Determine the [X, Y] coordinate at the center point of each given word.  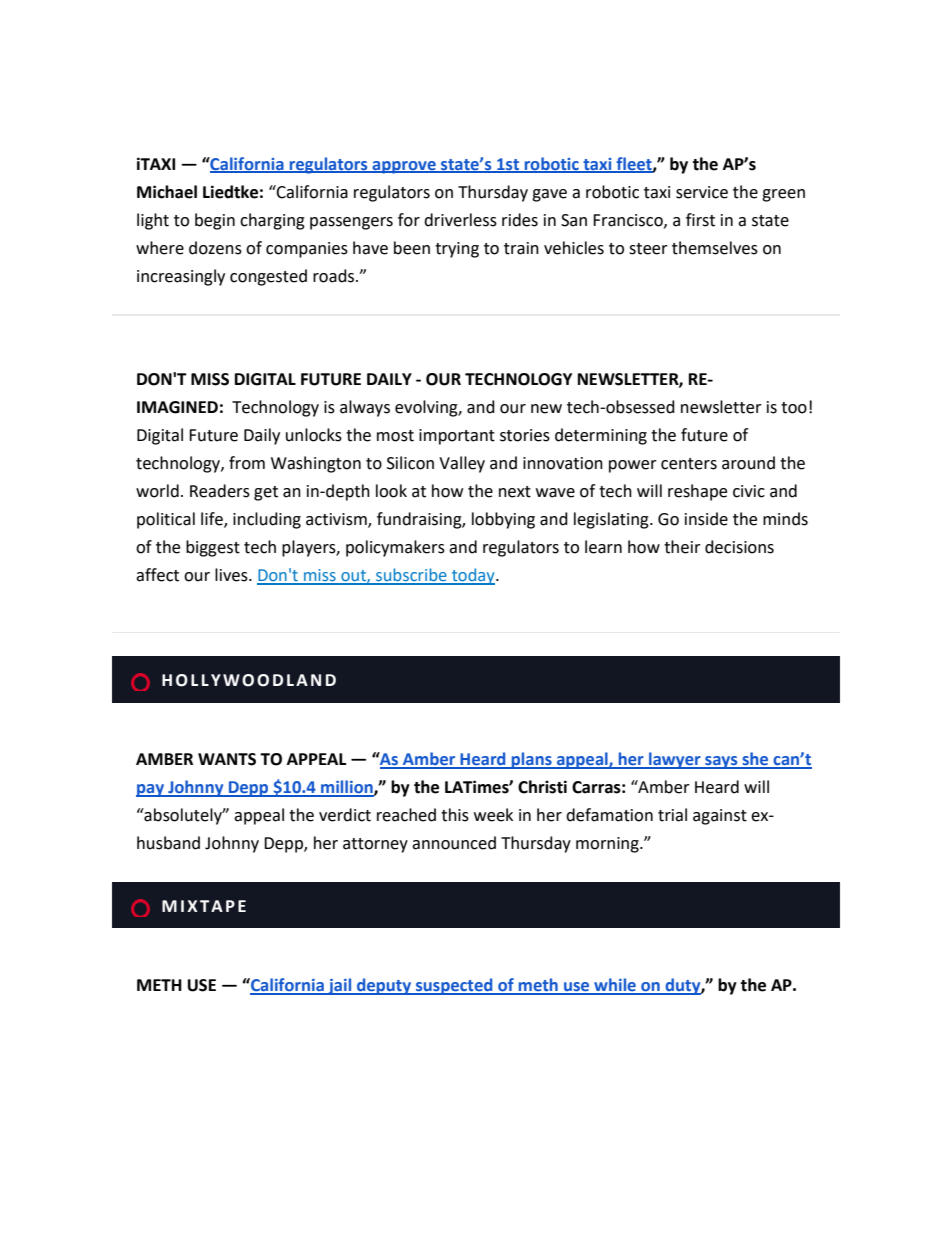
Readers [220, 491]
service [702, 192]
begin [215, 221]
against [720, 817]
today [473, 576]
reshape [697, 492]
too [794, 408]
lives [232, 575]
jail [340, 986]
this [455, 815]
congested [268, 277]
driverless [460, 220]
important [457, 437]
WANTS [227, 759]
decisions [739, 547]
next [515, 492]
